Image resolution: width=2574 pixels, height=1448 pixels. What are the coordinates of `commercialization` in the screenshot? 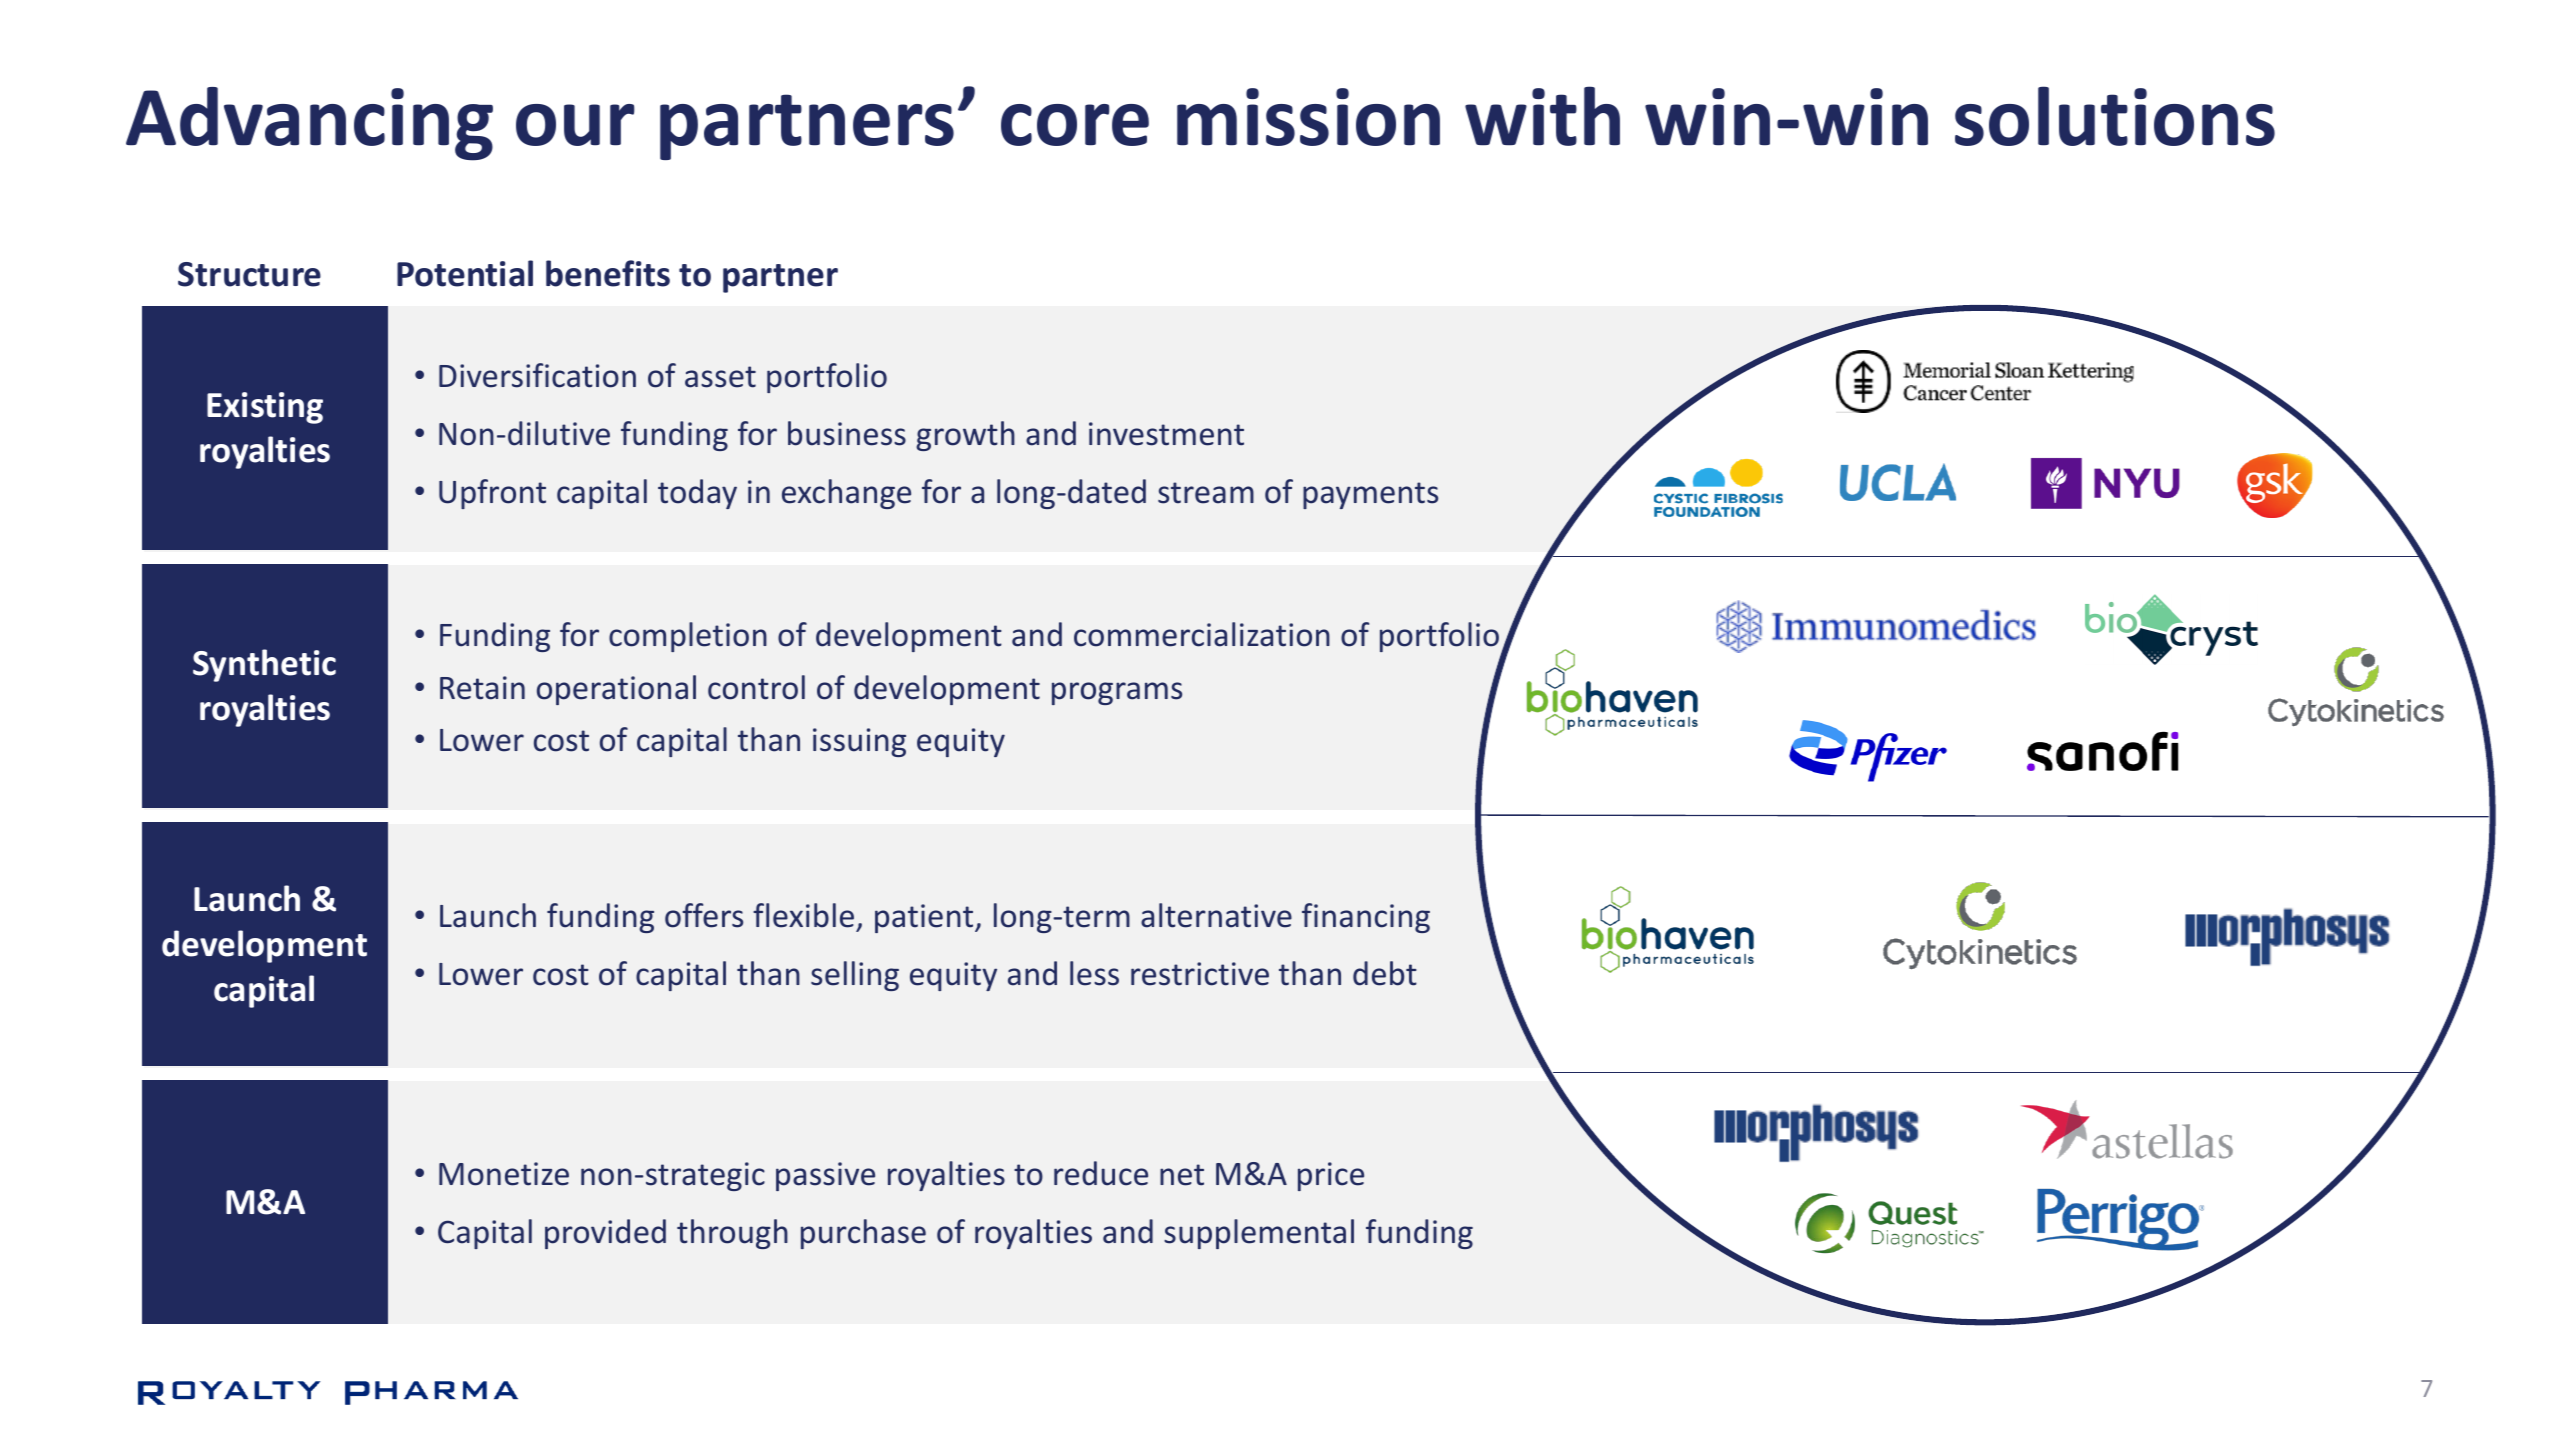 It's located at (1202, 634).
